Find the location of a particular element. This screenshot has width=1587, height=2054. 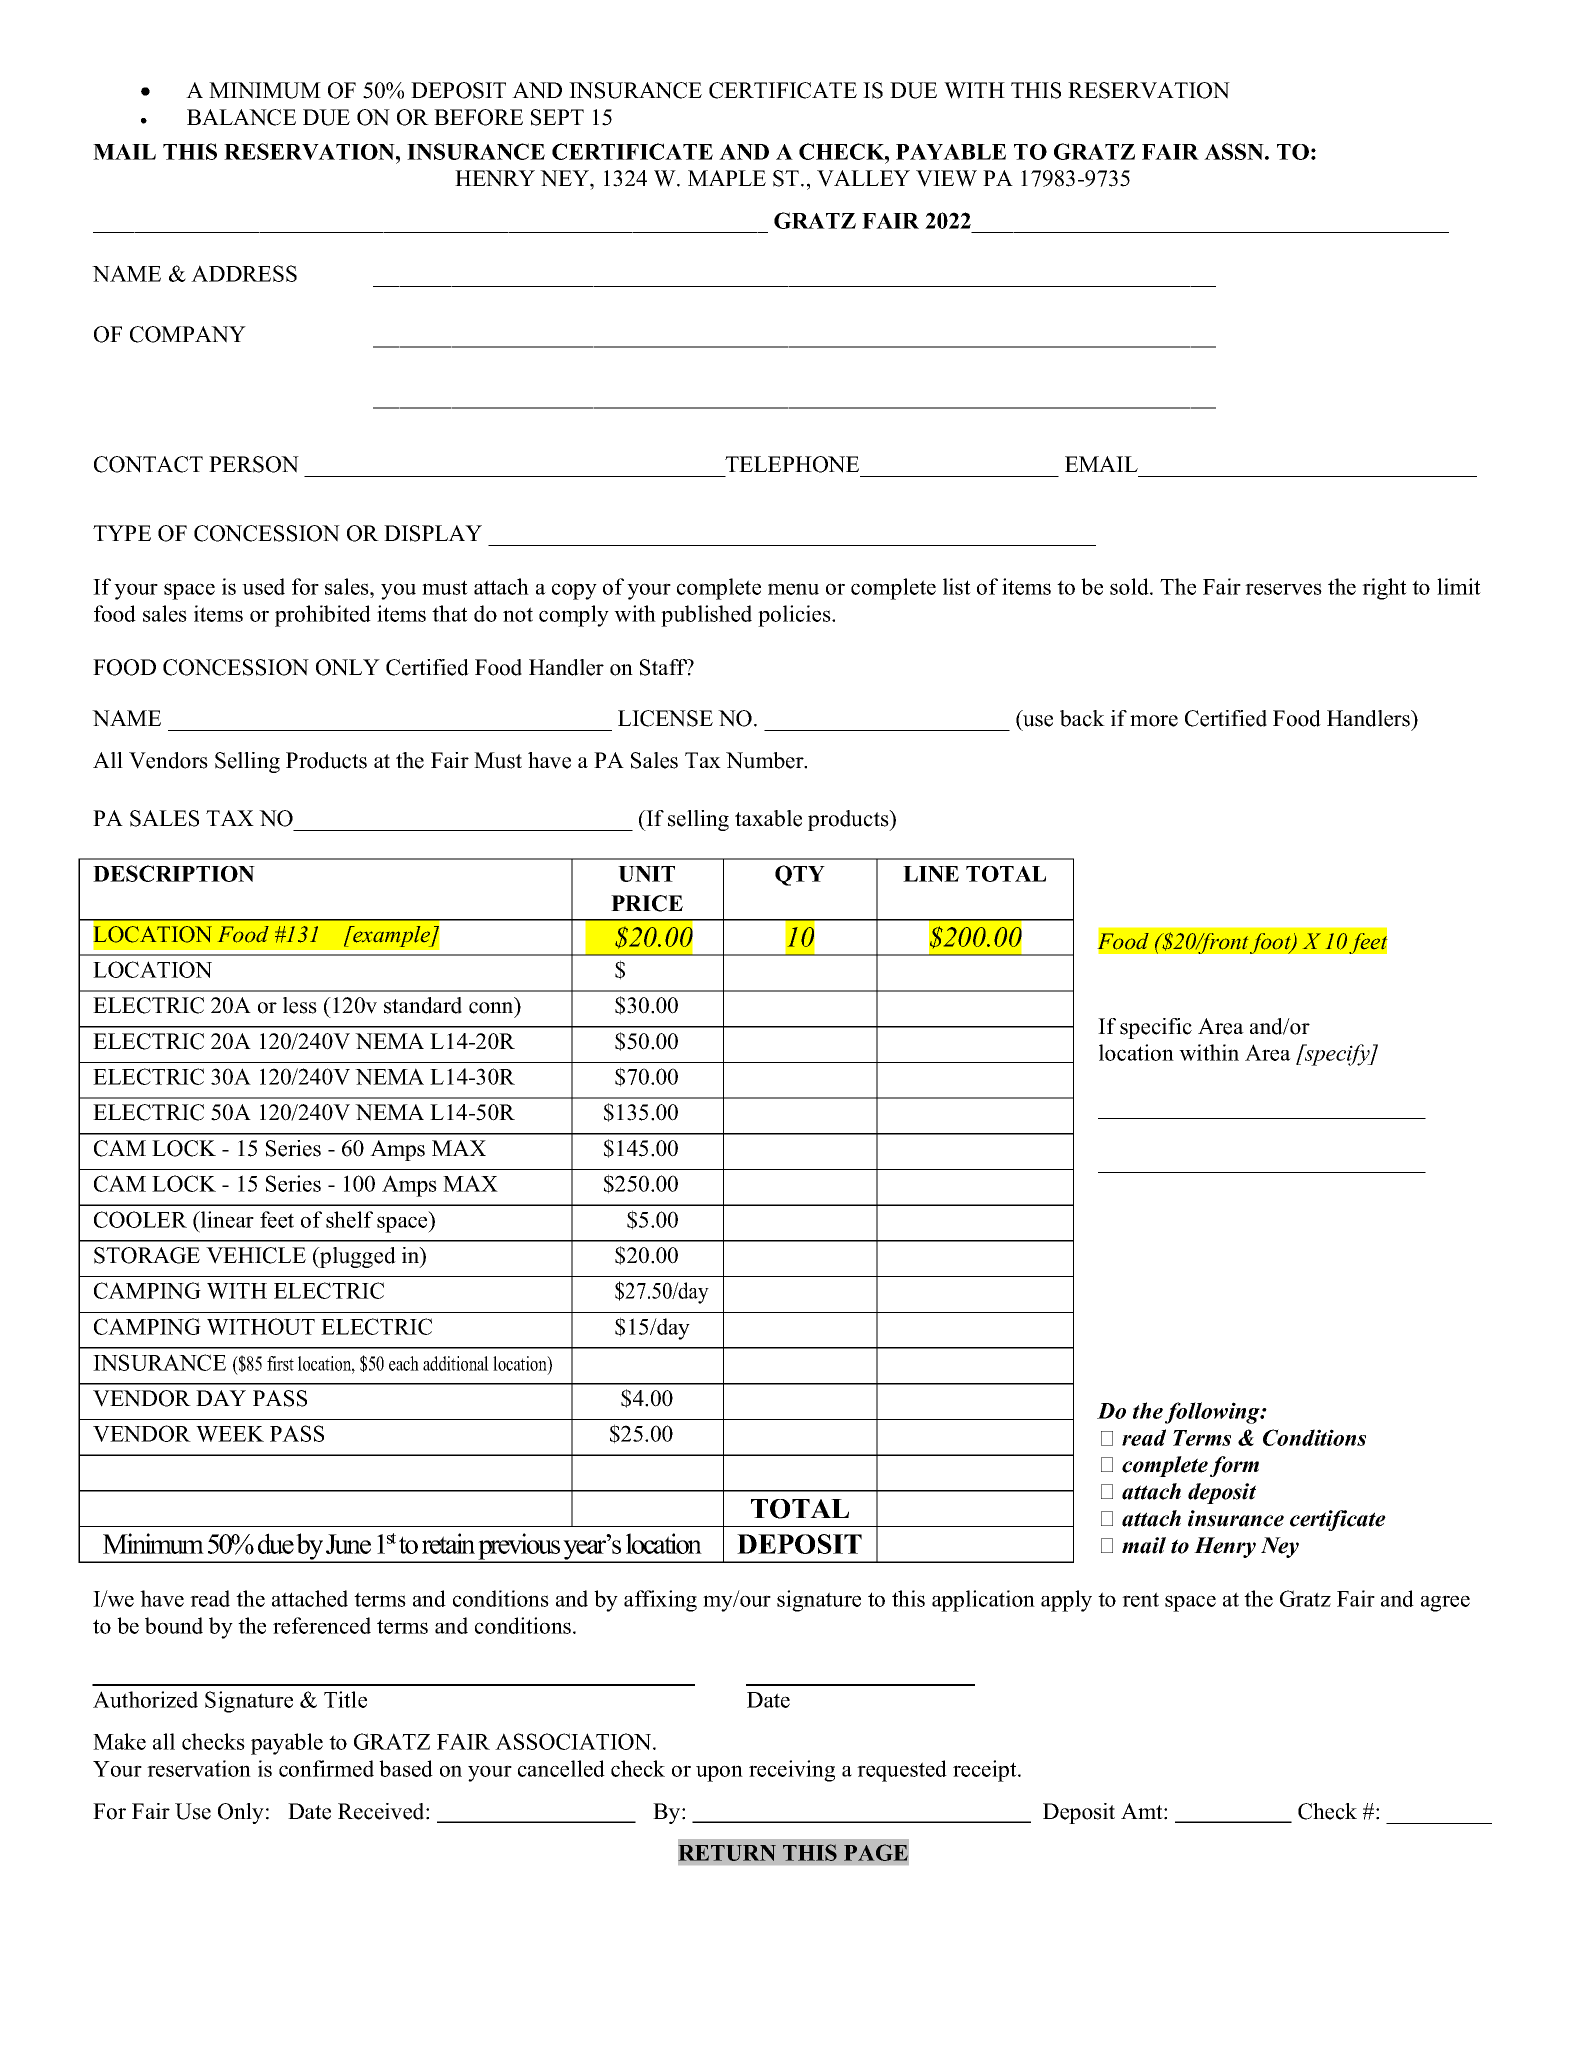

Amt is located at coordinates (1143, 1811).
